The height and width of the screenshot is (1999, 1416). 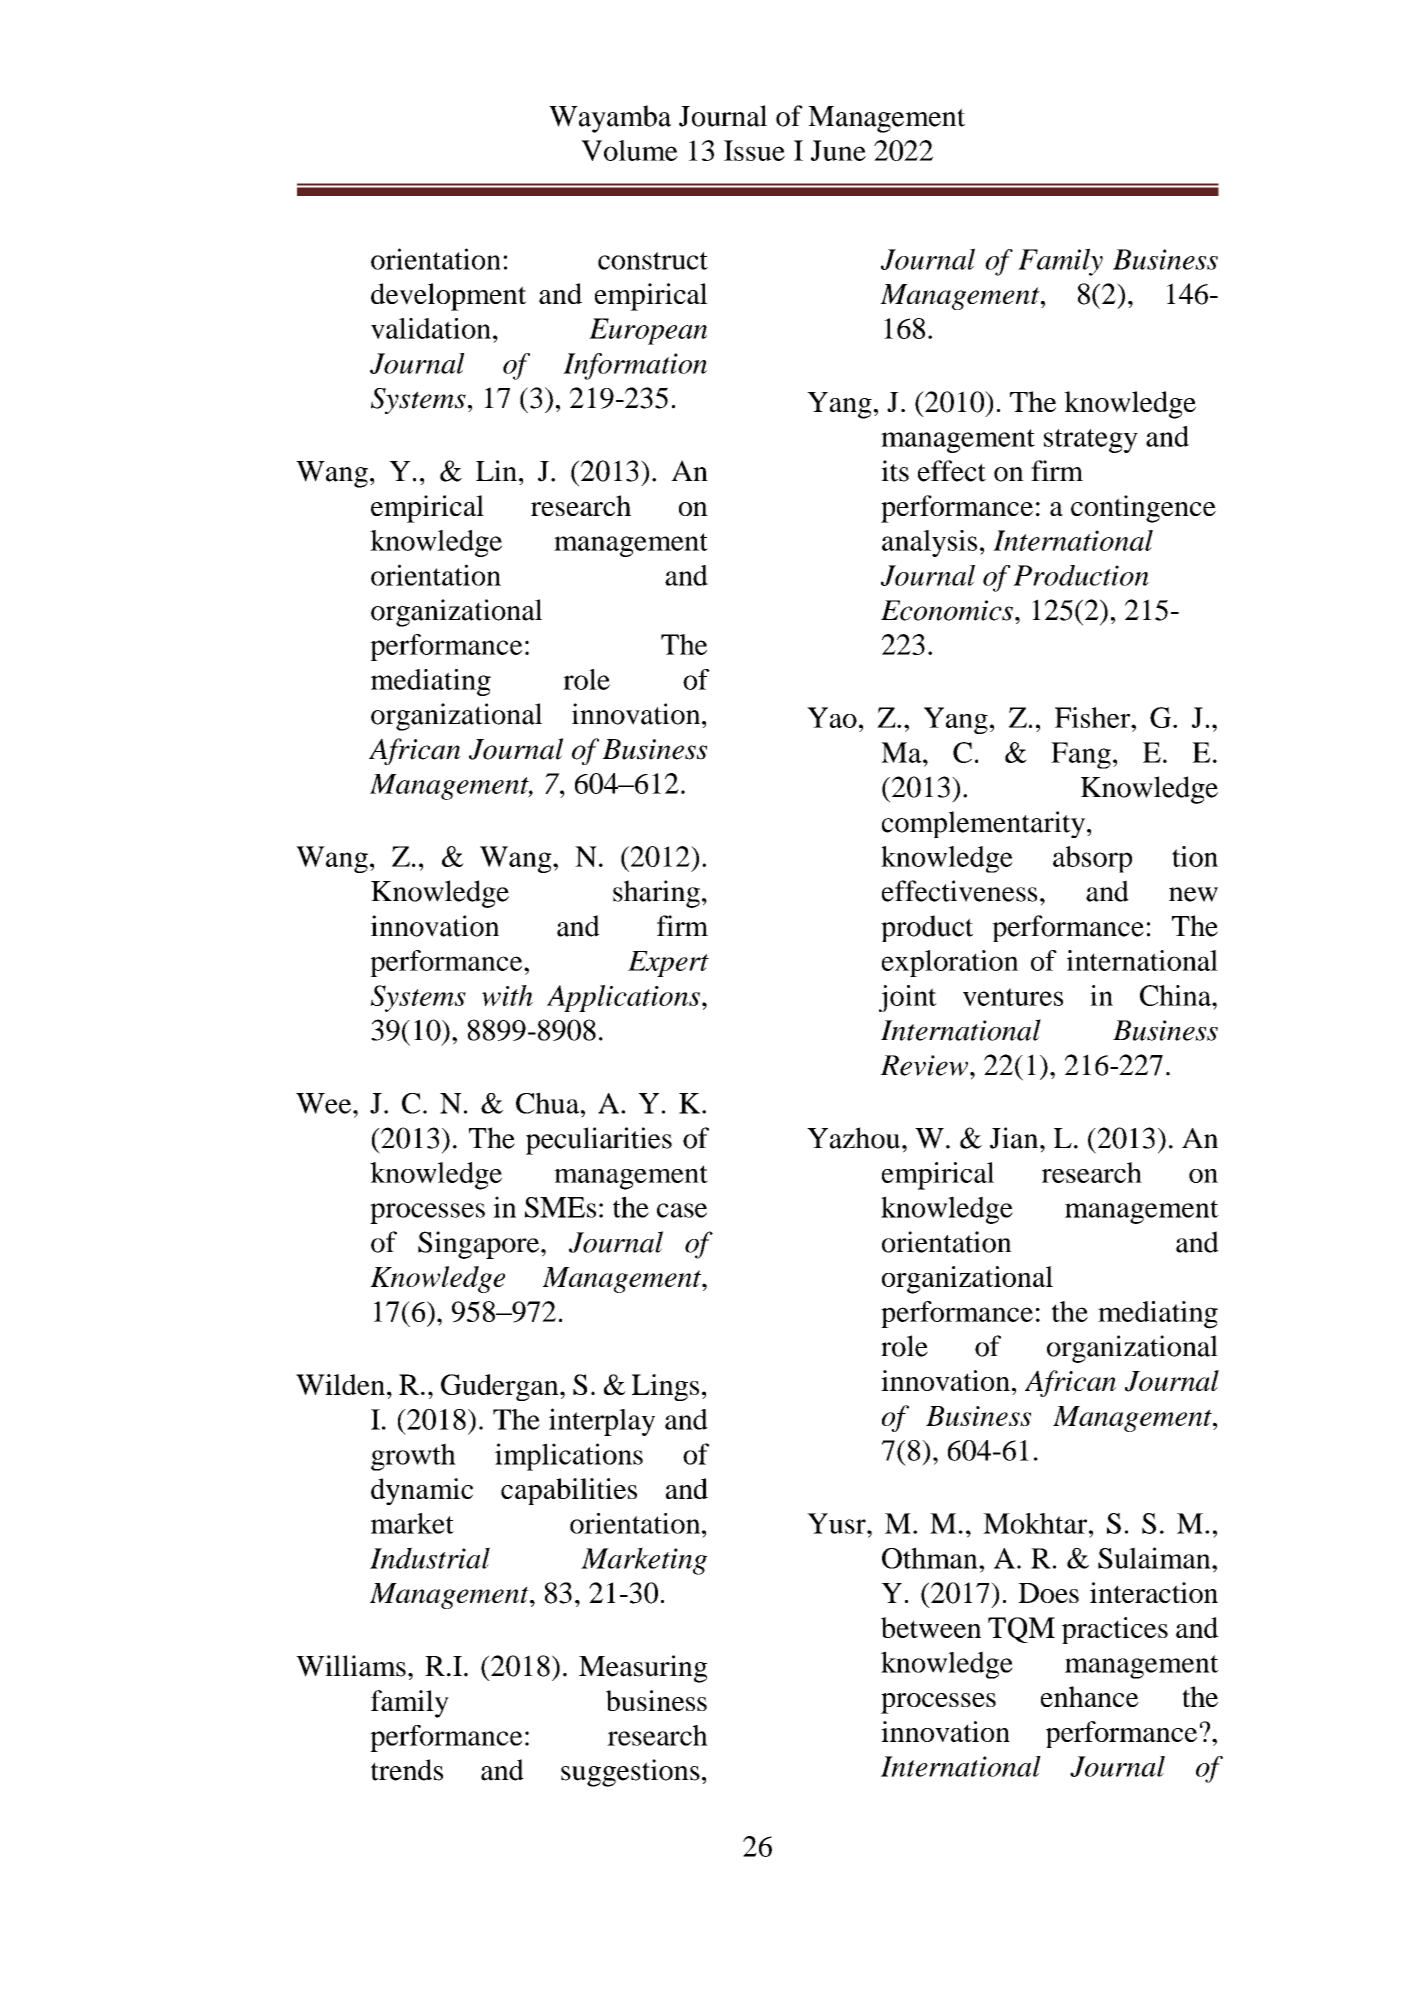 What do you see at coordinates (832, 717) in the screenshot?
I see `Yao` at bounding box center [832, 717].
